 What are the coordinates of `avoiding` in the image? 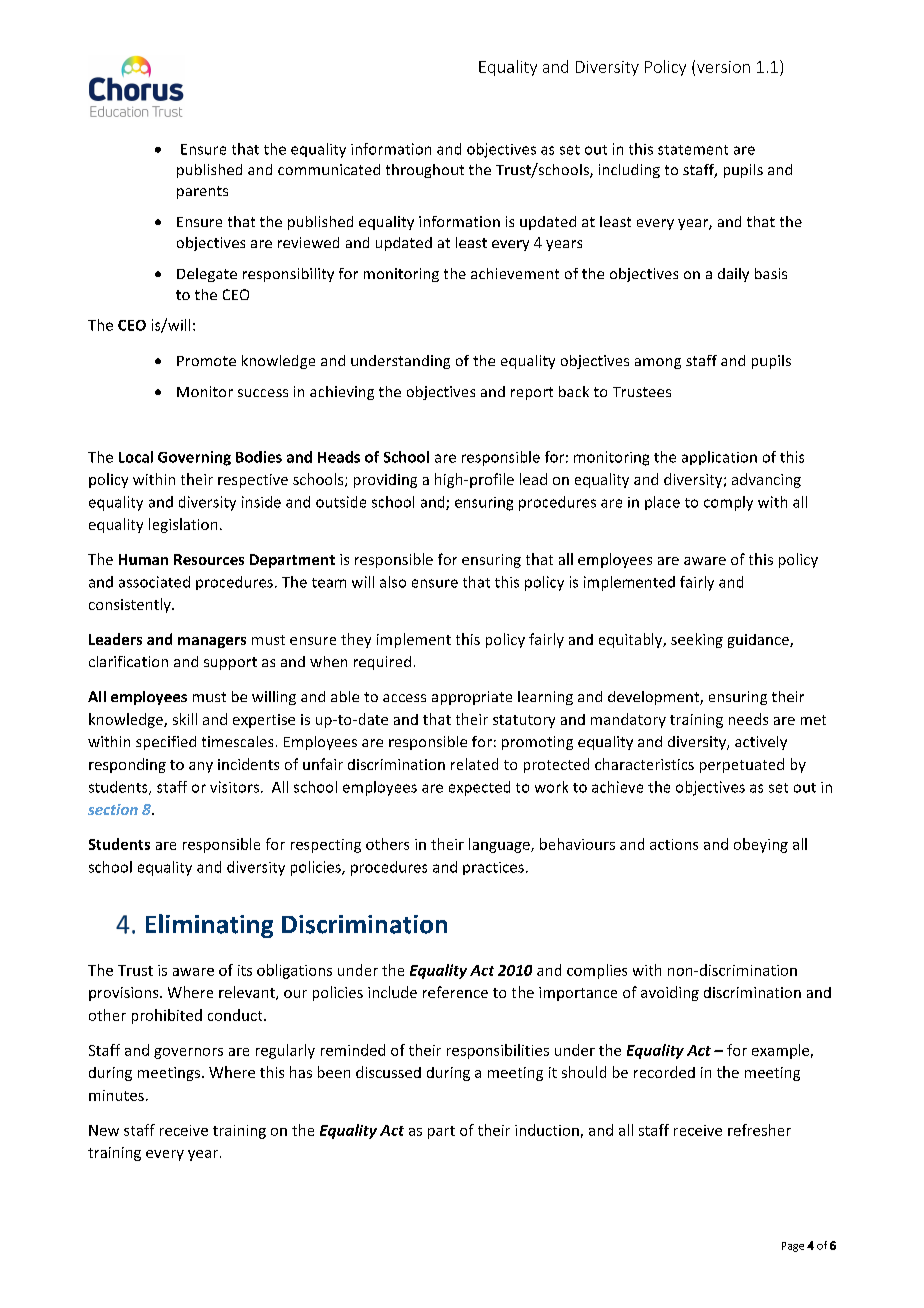 It's located at (670, 993).
